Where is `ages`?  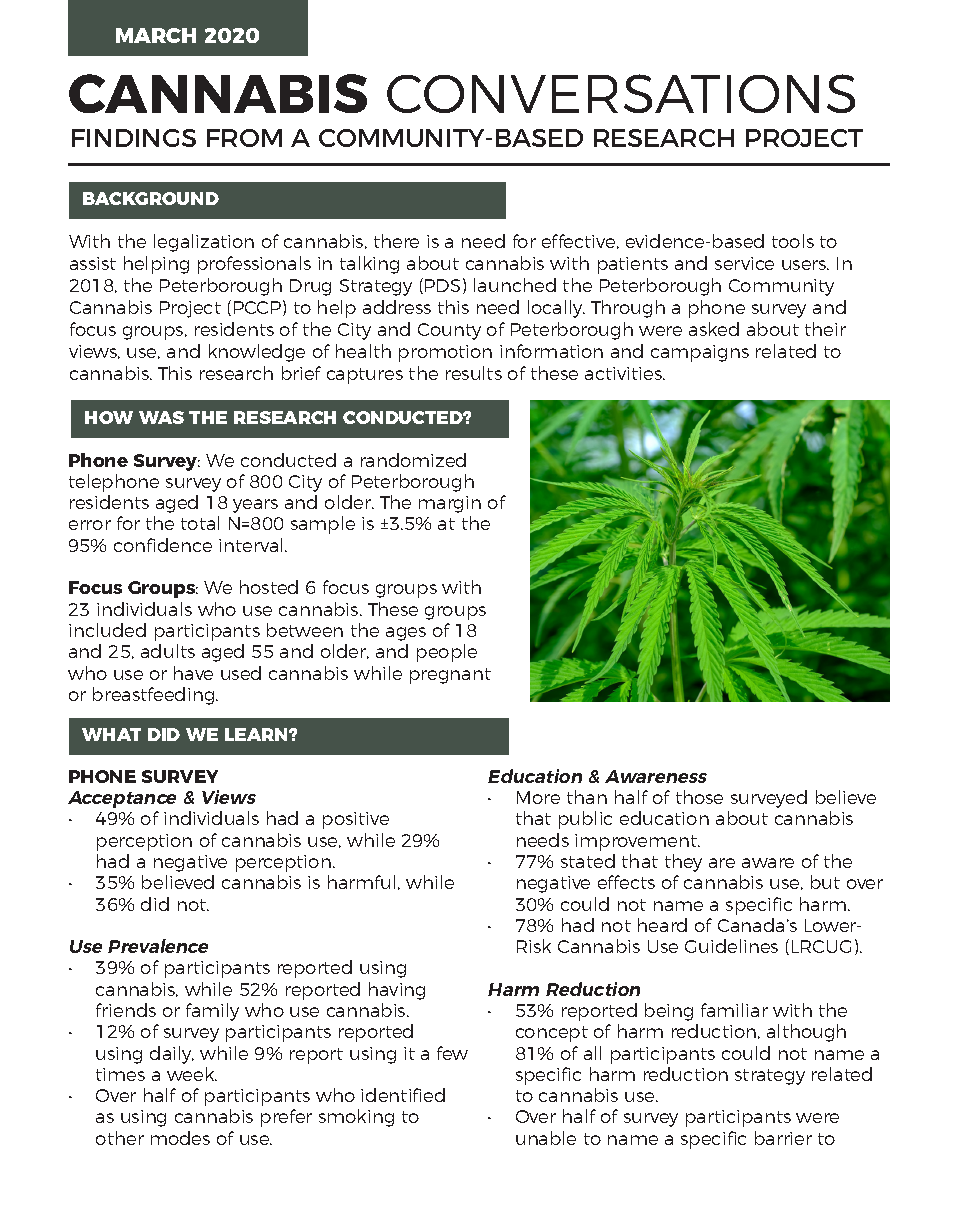
ages is located at coordinates (406, 634).
